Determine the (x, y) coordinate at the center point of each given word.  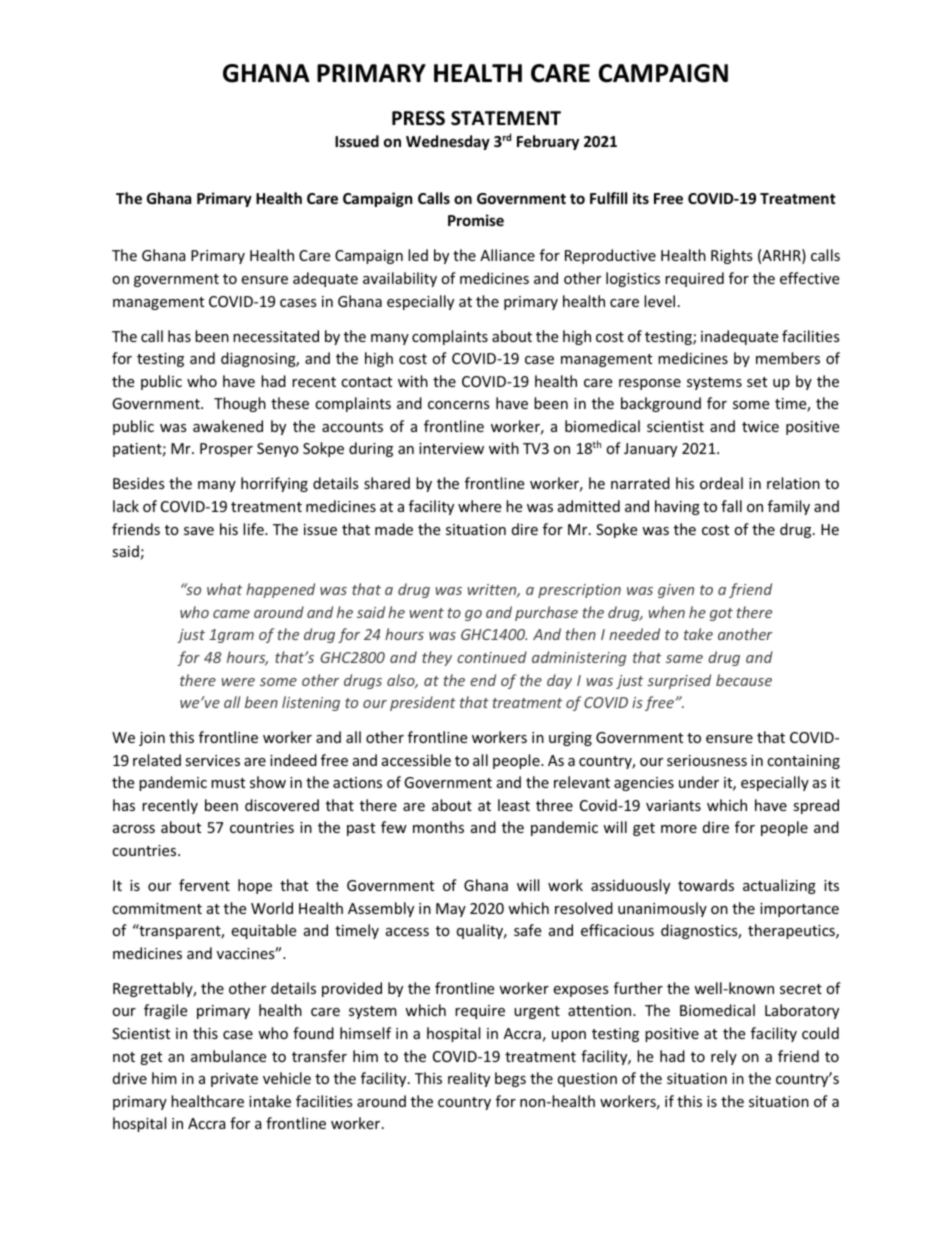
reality (469, 1079)
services (212, 760)
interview (451, 448)
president (423, 703)
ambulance (228, 1056)
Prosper (226, 450)
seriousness (707, 760)
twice (760, 426)
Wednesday (448, 142)
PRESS (418, 118)
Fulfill (608, 198)
